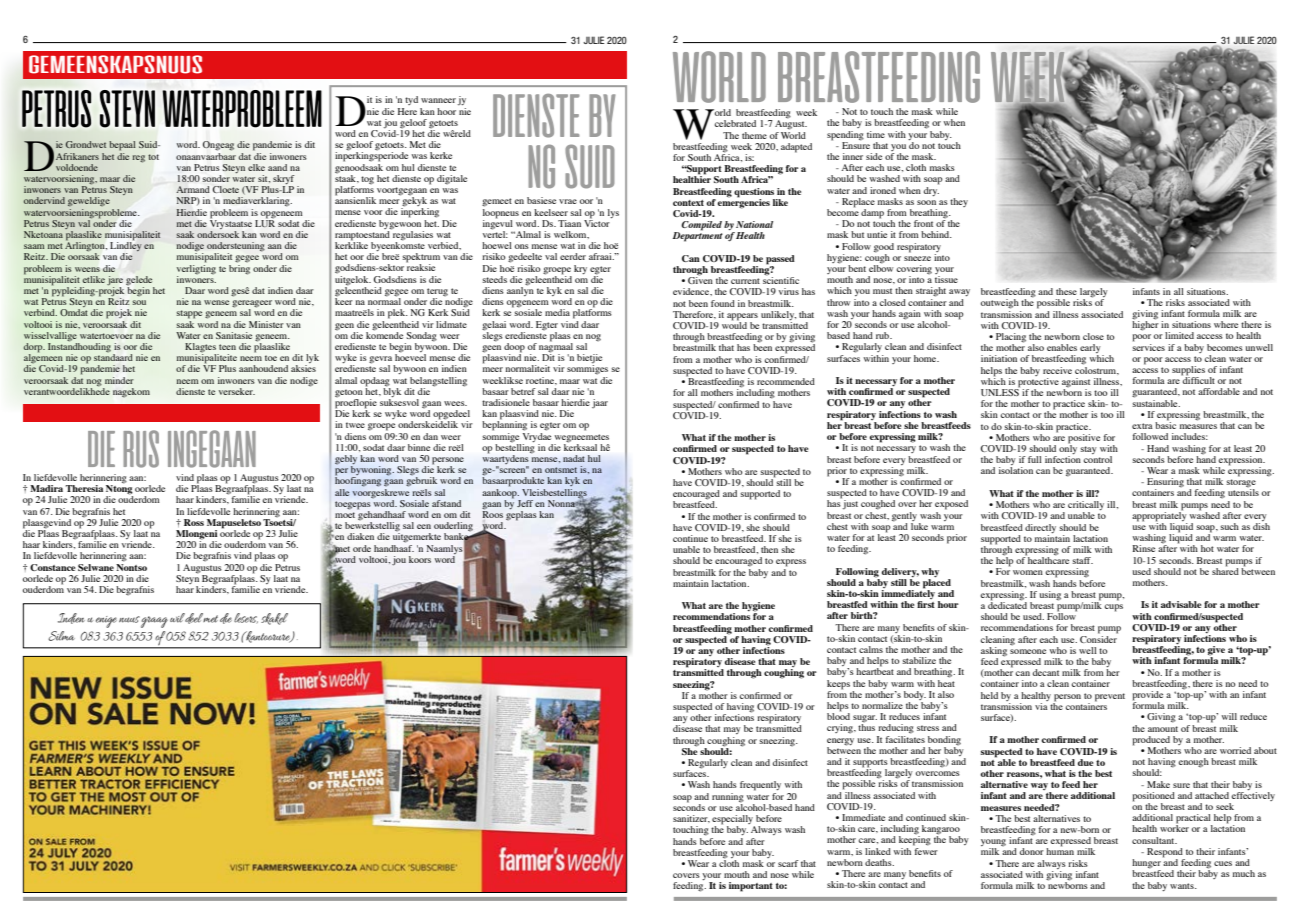 The height and width of the screenshot is (924, 1300). I want to click on theme, so click(754, 135).
